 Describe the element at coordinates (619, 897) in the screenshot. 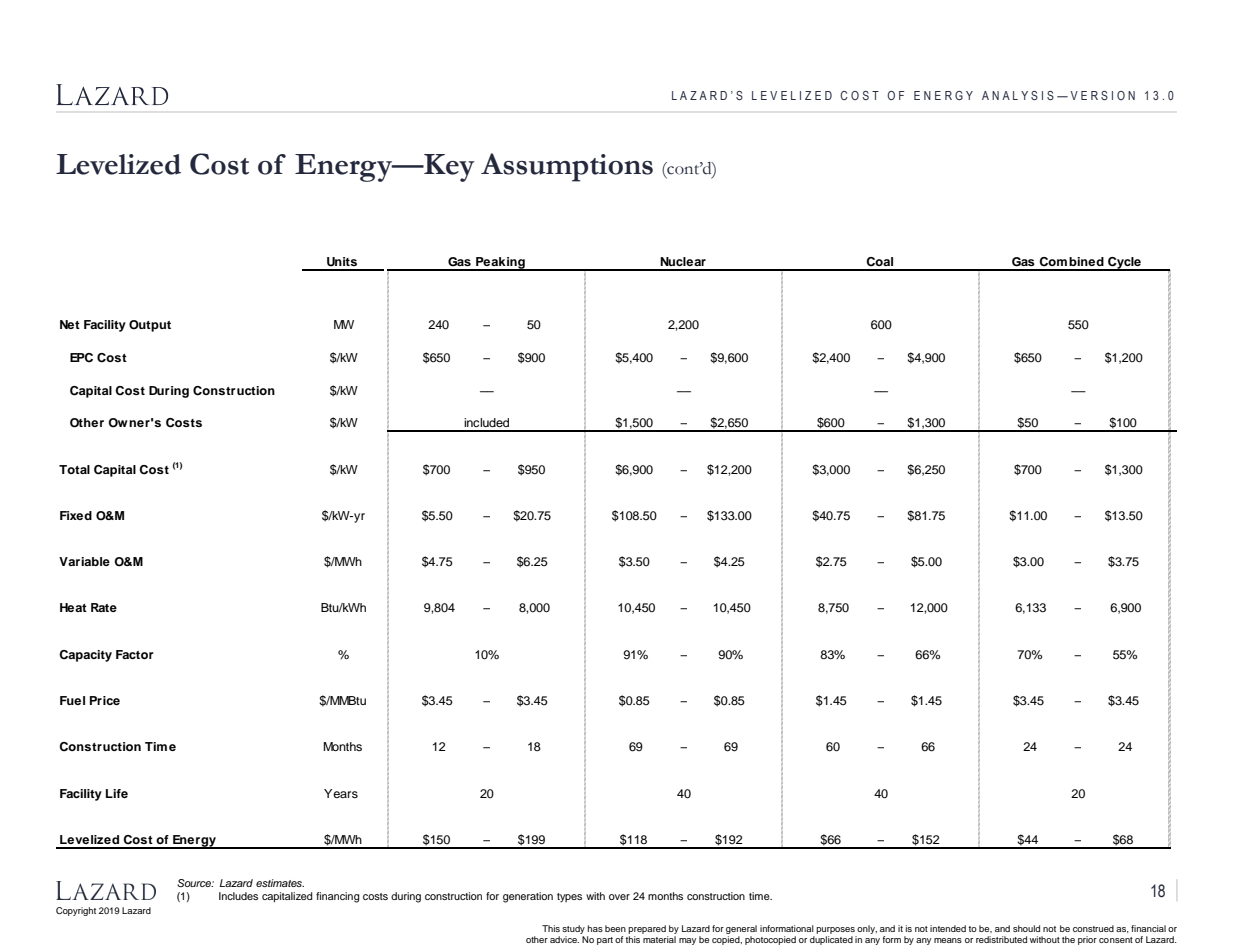

I see `over` at that location.
